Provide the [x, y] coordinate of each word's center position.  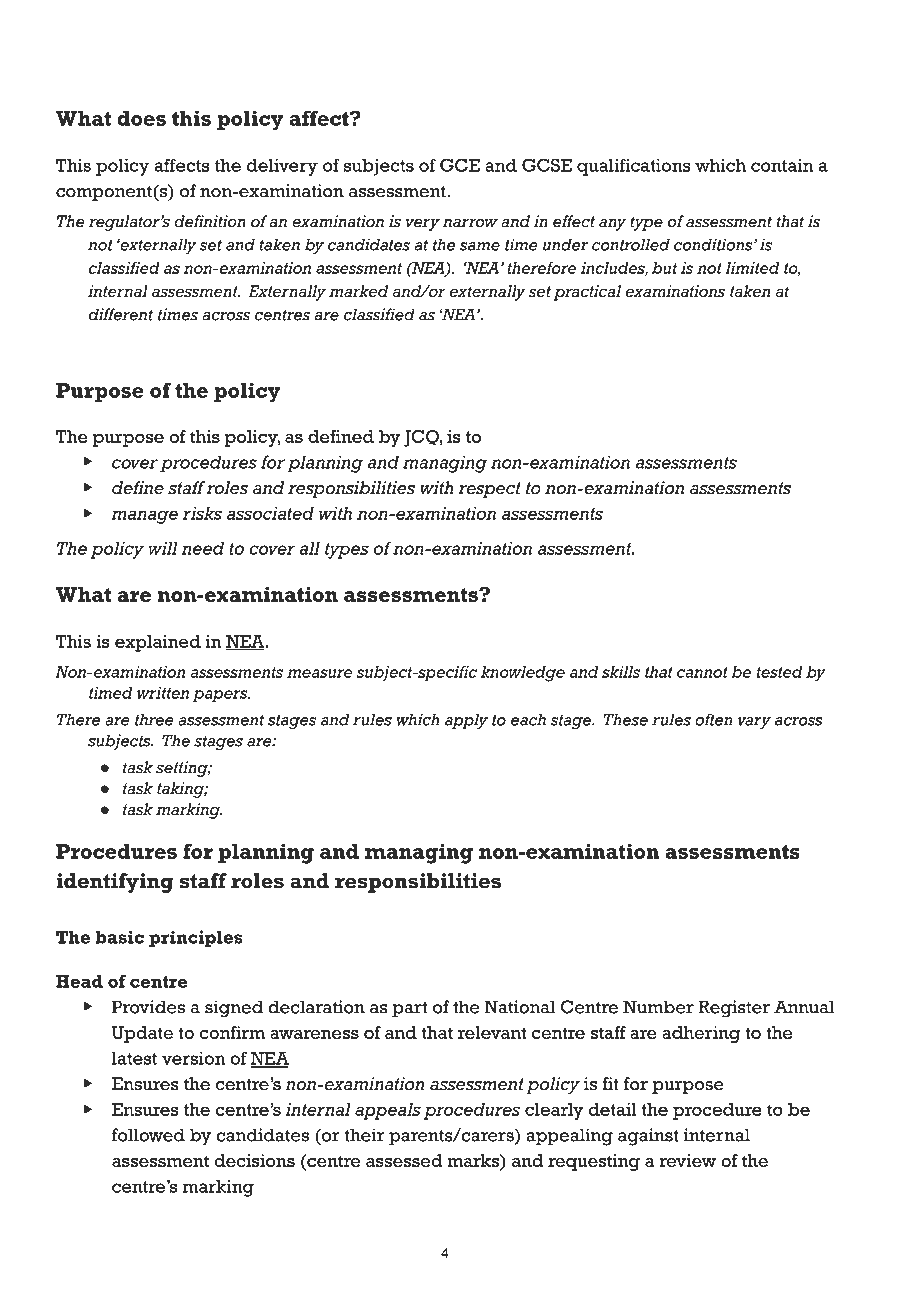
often [714, 719]
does [141, 118]
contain [782, 165]
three [154, 719]
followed [148, 1135]
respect [489, 490]
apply [466, 721]
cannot [702, 672]
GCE [460, 165]
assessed [404, 1160]
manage [144, 517]
